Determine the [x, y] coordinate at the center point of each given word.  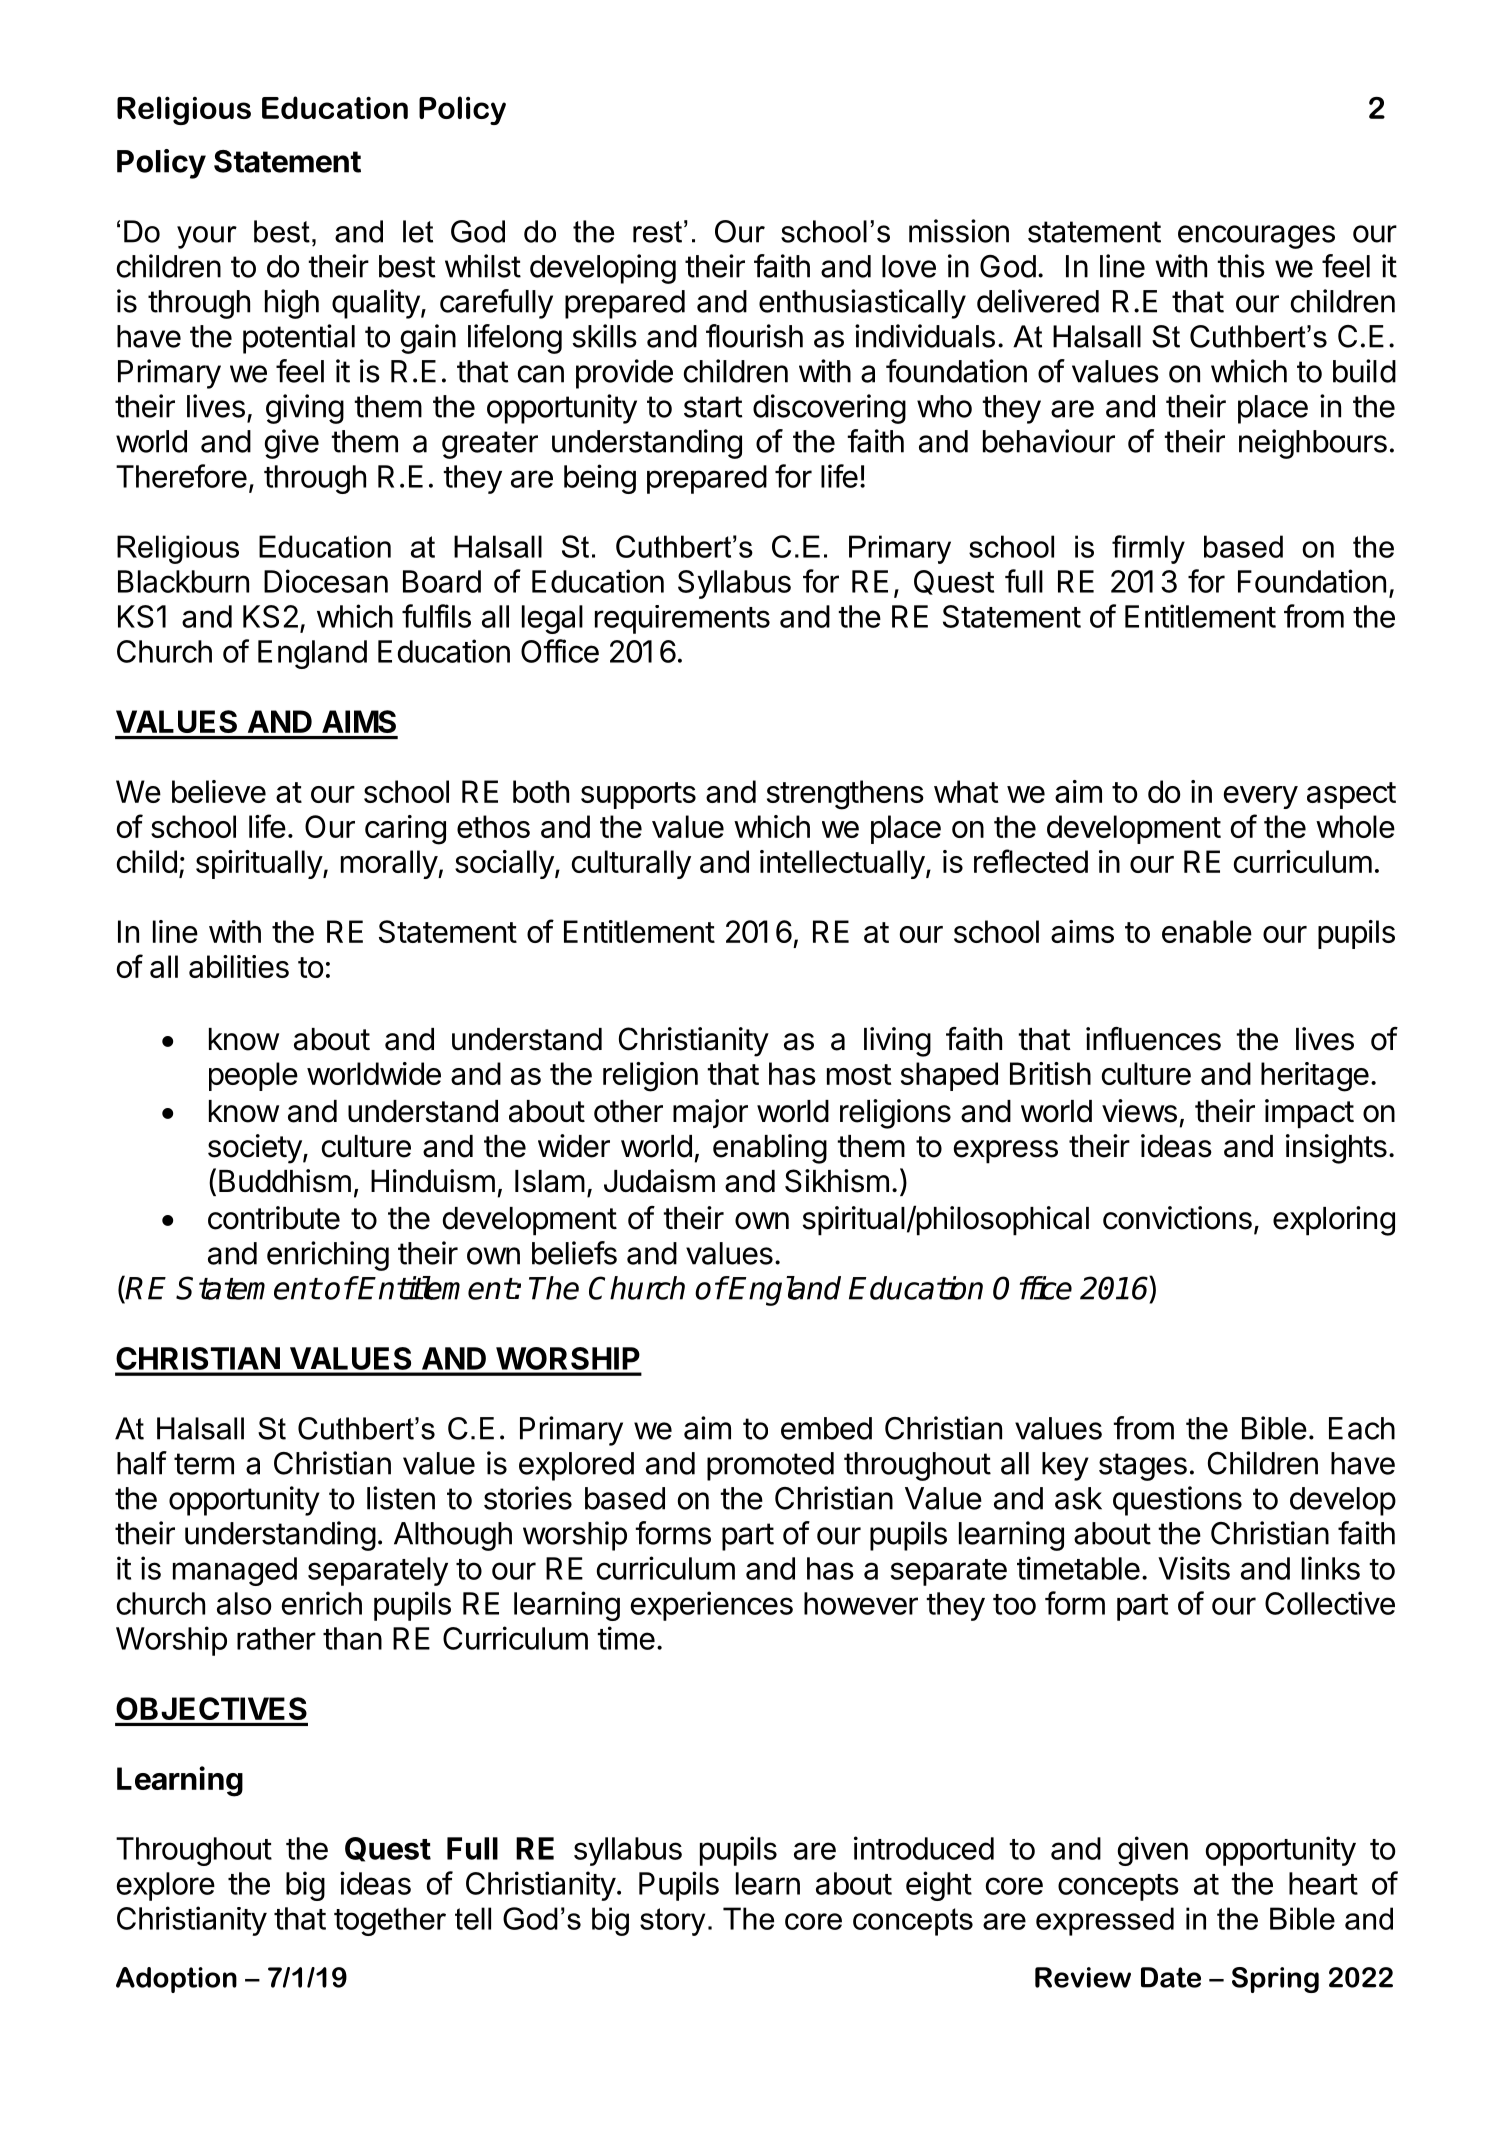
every [1261, 797]
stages [1143, 1467]
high [292, 304]
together [390, 1921]
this [1241, 266]
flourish [754, 336]
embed [826, 1428]
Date [1171, 1977]
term [204, 1464]
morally [390, 864]
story [672, 1922]
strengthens [845, 795]
